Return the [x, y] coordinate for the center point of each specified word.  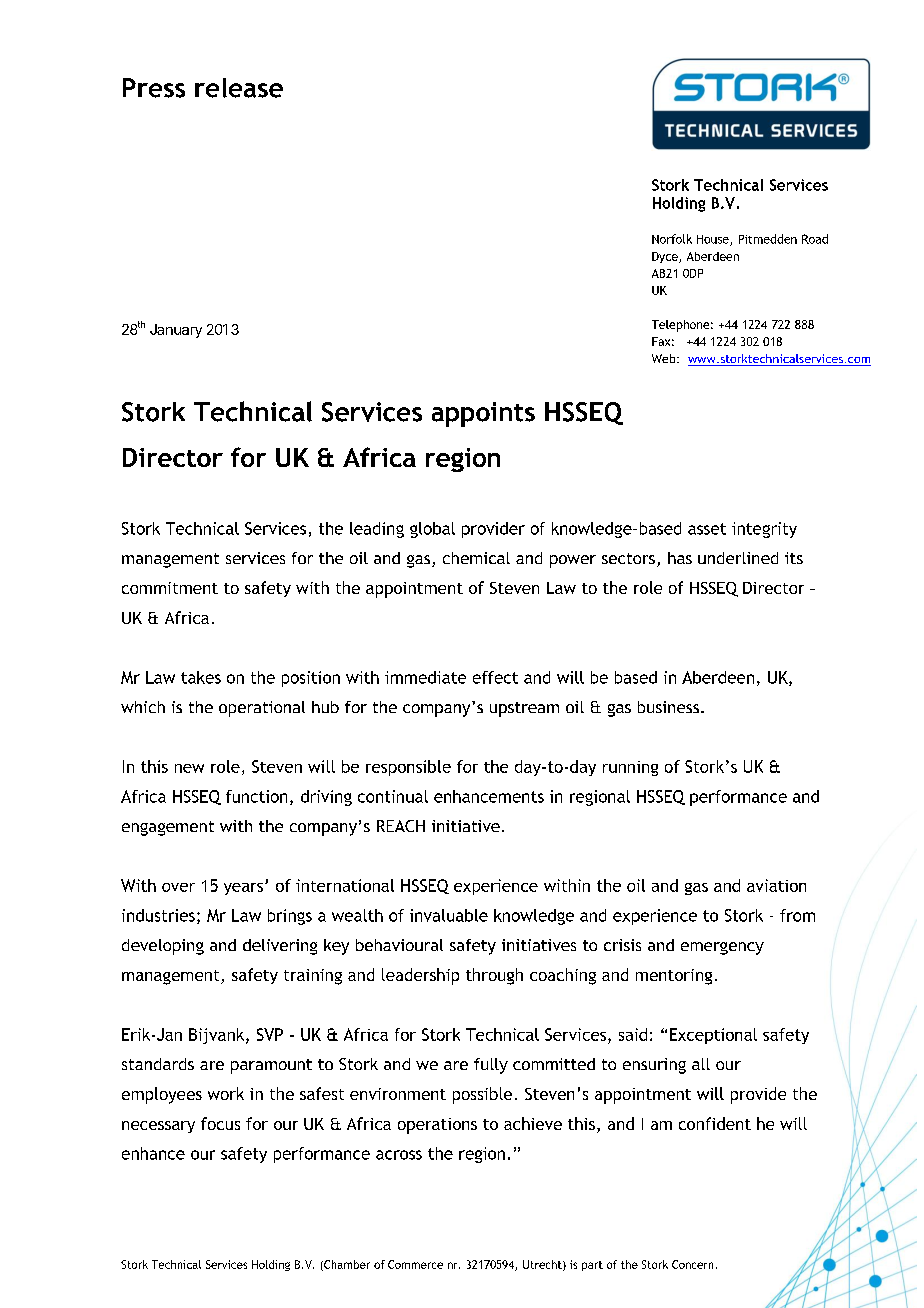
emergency [722, 948]
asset [707, 529]
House [714, 240]
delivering [280, 947]
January [176, 331]
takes [201, 677]
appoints [483, 414]
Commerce [415, 1264]
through [494, 976]
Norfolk [672, 239]
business [668, 707]
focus [220, 1123]
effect [495, 677]
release [239, 88]
